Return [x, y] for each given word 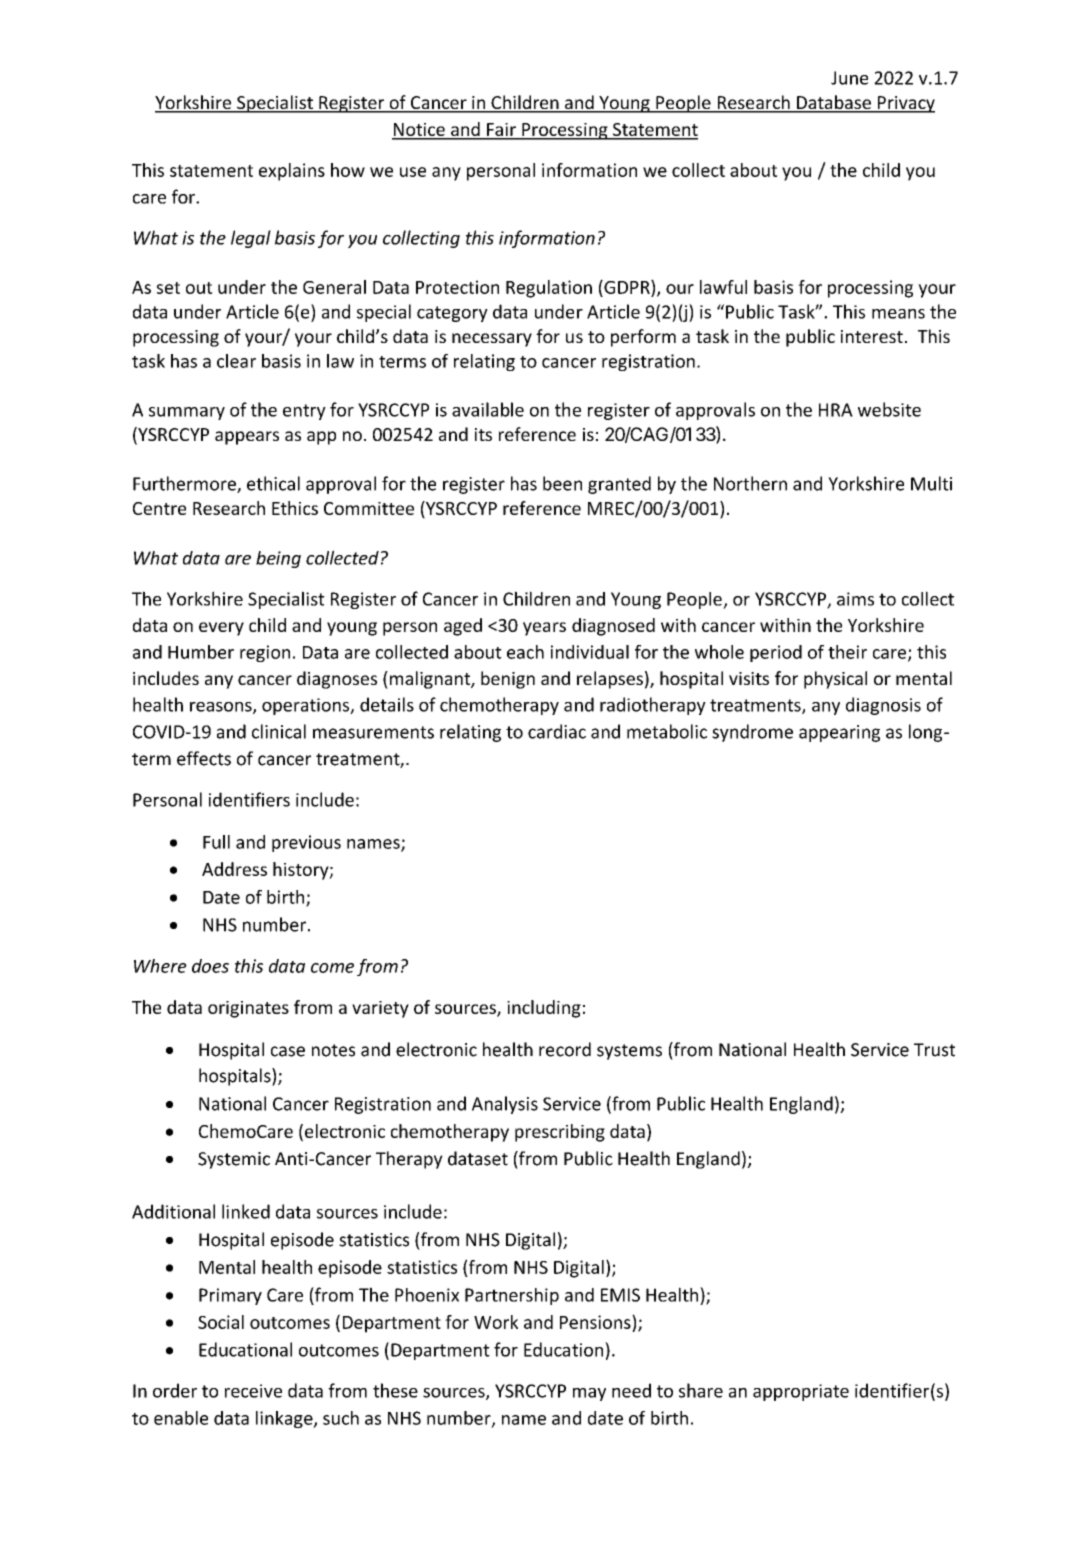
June [849, 78]
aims [855, 599]
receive [253, 1391]
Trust [934, 1050]
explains [292, 172]
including [544, 1009]
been [562, 483]
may [589, 1394]
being [278, 559]
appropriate [801, 1392]
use [413, 172]
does [210, 966]
